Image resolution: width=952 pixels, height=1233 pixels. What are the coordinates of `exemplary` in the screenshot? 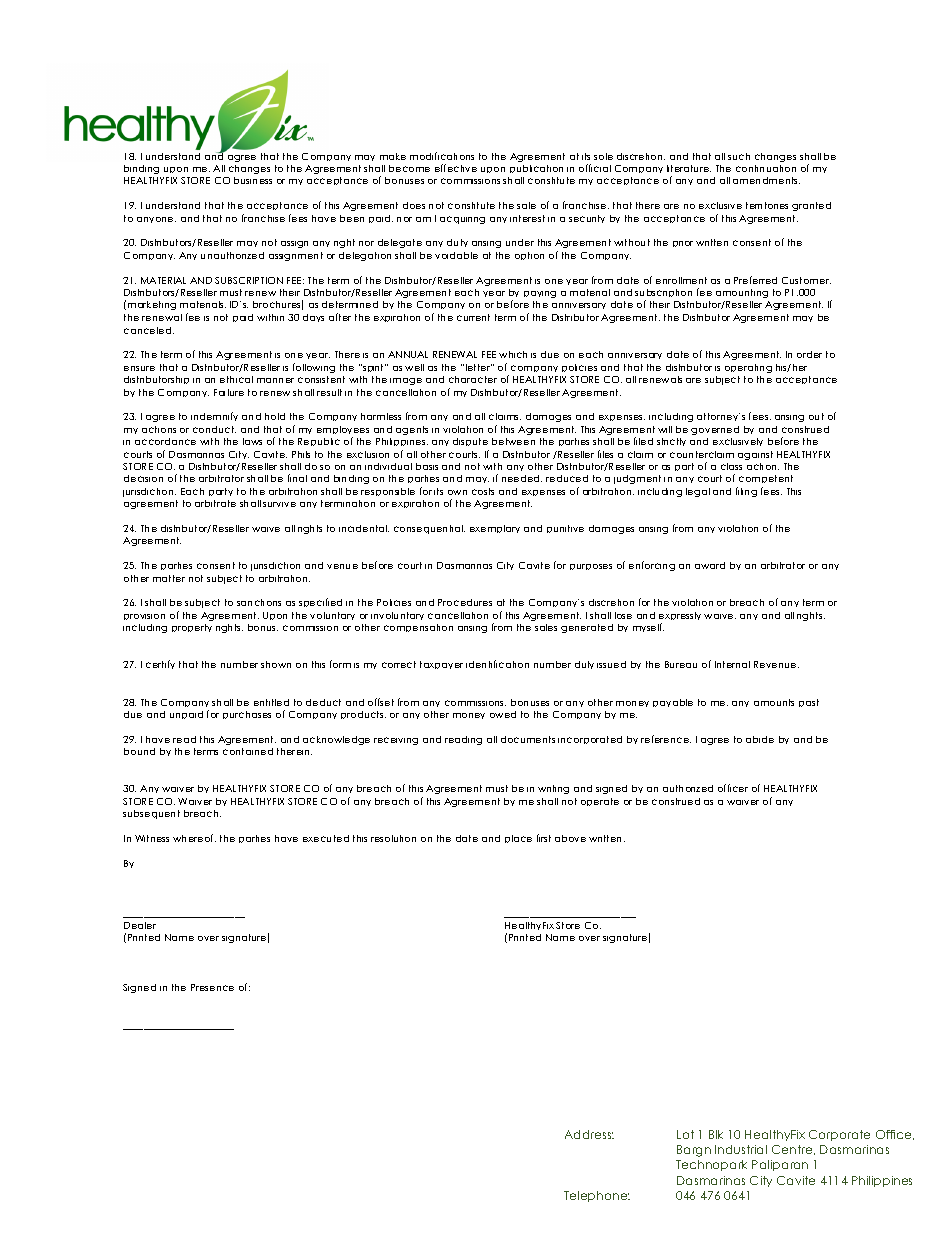 It's located at (495, 529).
